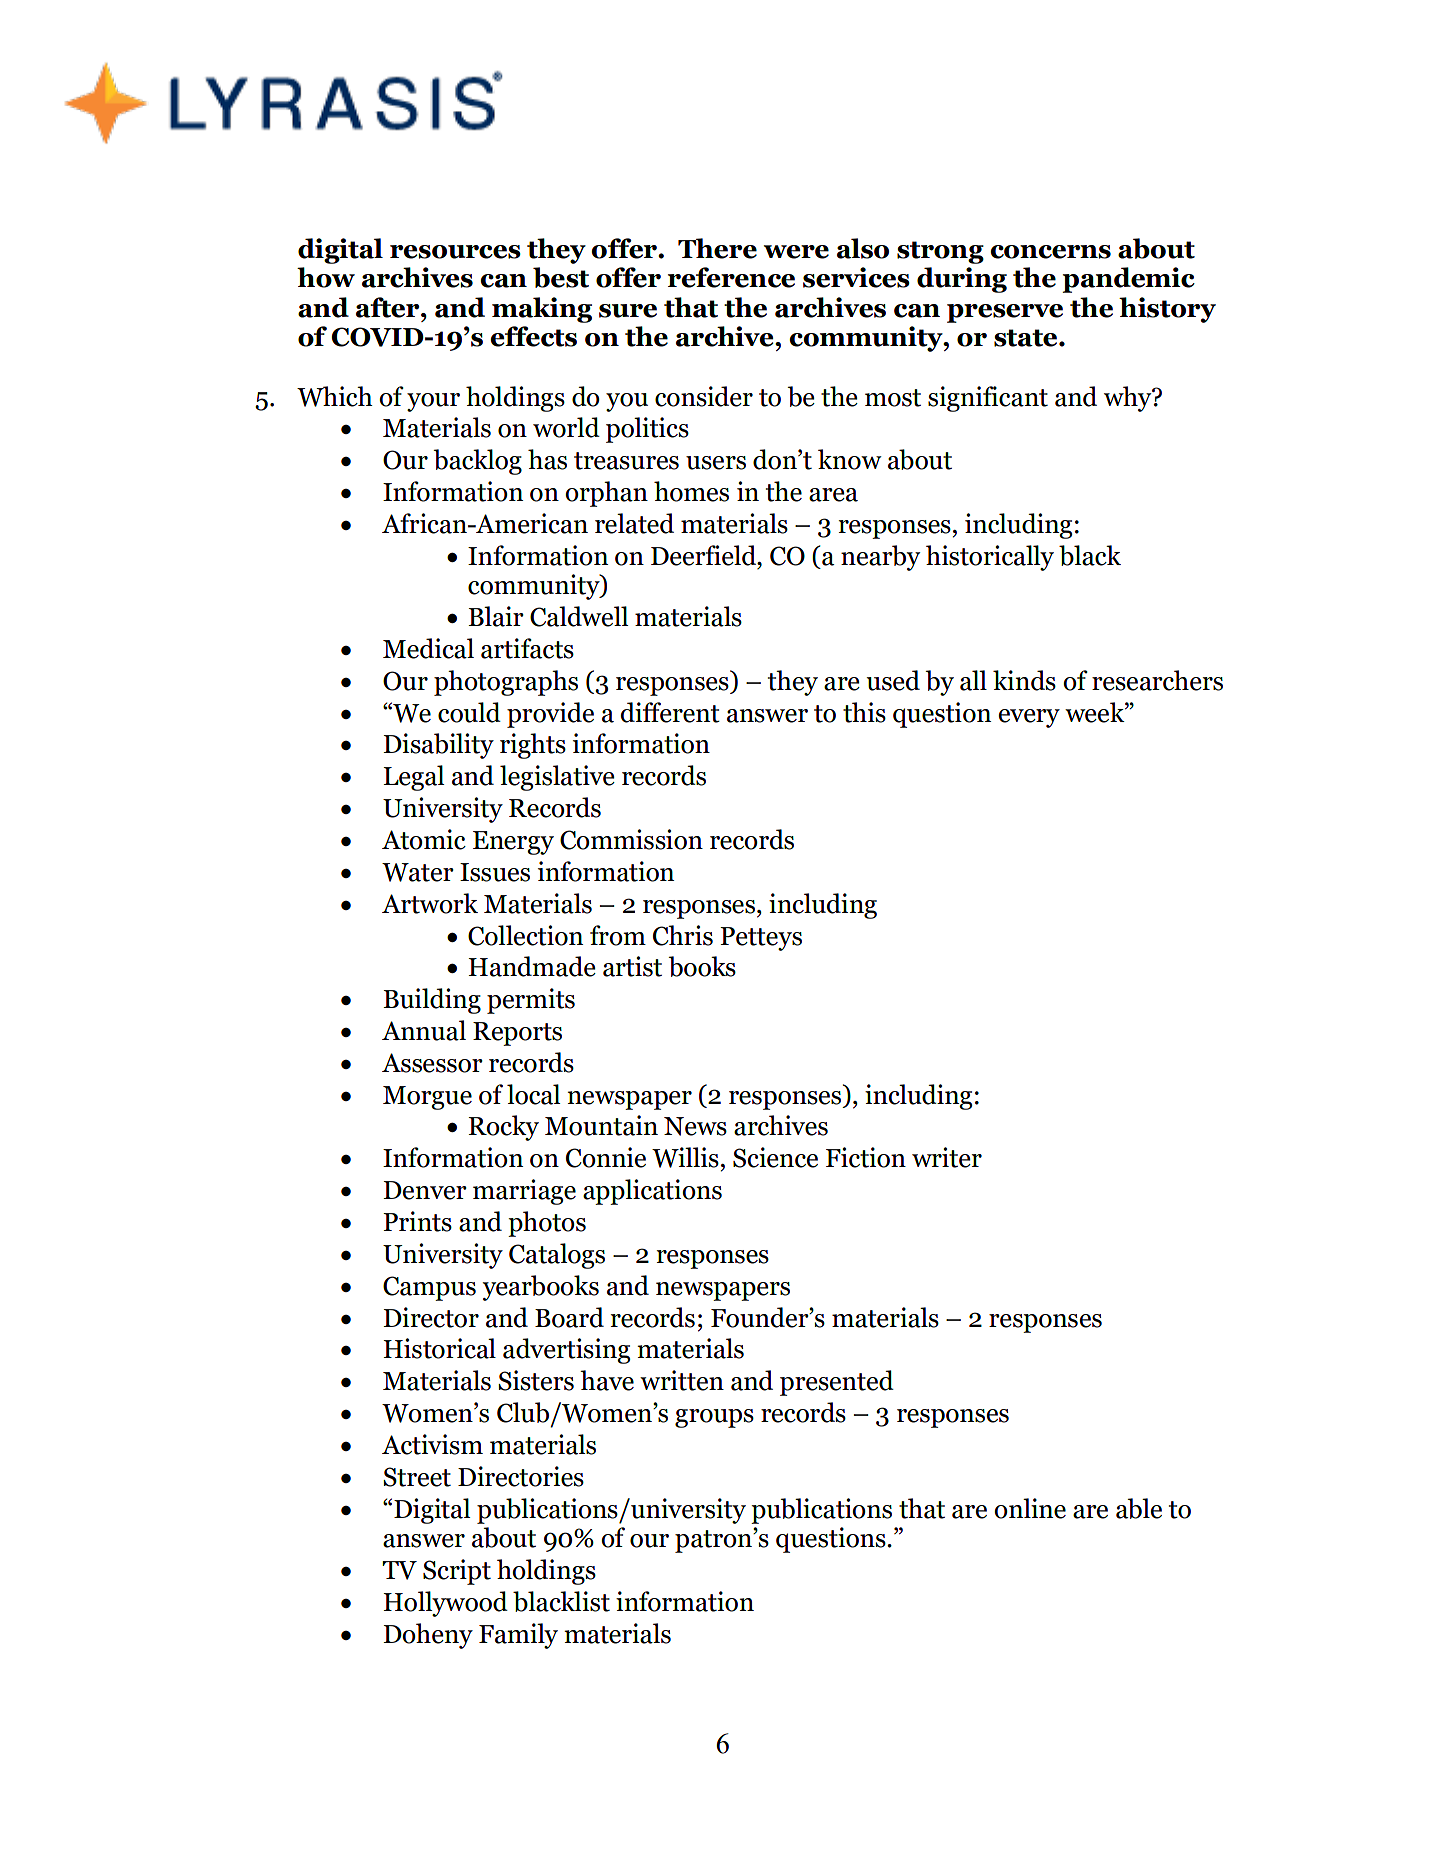 The image size is (1446, 1872). What do you see at coordinates (731, 277) in the page?
I see `reference` at bounding box center [731, 277].
